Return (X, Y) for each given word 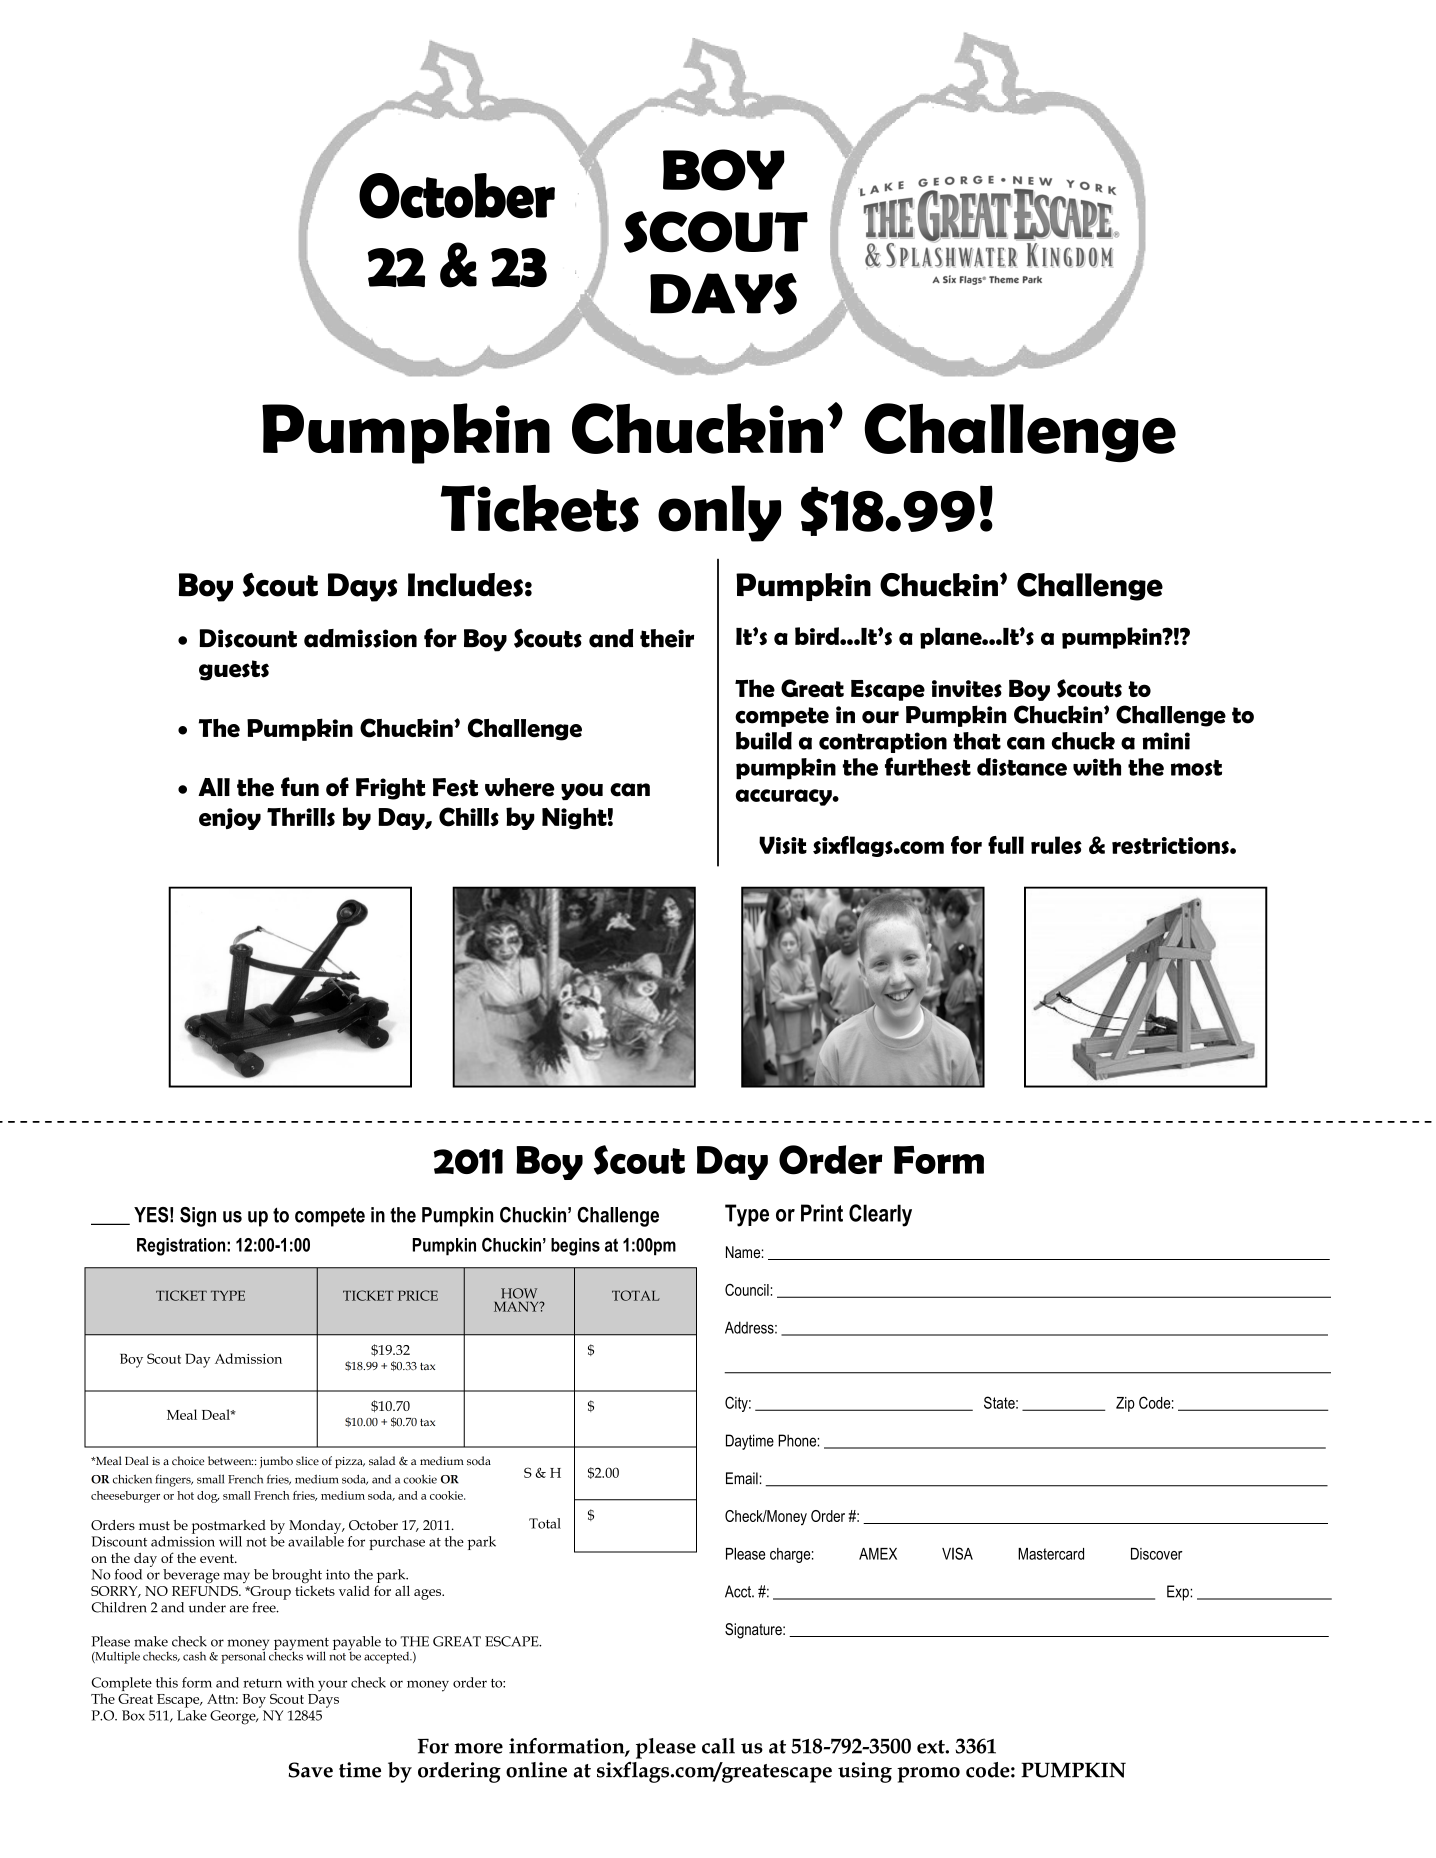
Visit (783, 845)
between (230, 1460)
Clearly (880, 1215)
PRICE (418, 1295)
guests (234, 670)
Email (742, 1478)
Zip (1125, 1404)
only (719, 513)
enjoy (230, 819)
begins (575, 1247)
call (718, 1746)
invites (967, 689)
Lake (192, 1715)
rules (1056, 845)
